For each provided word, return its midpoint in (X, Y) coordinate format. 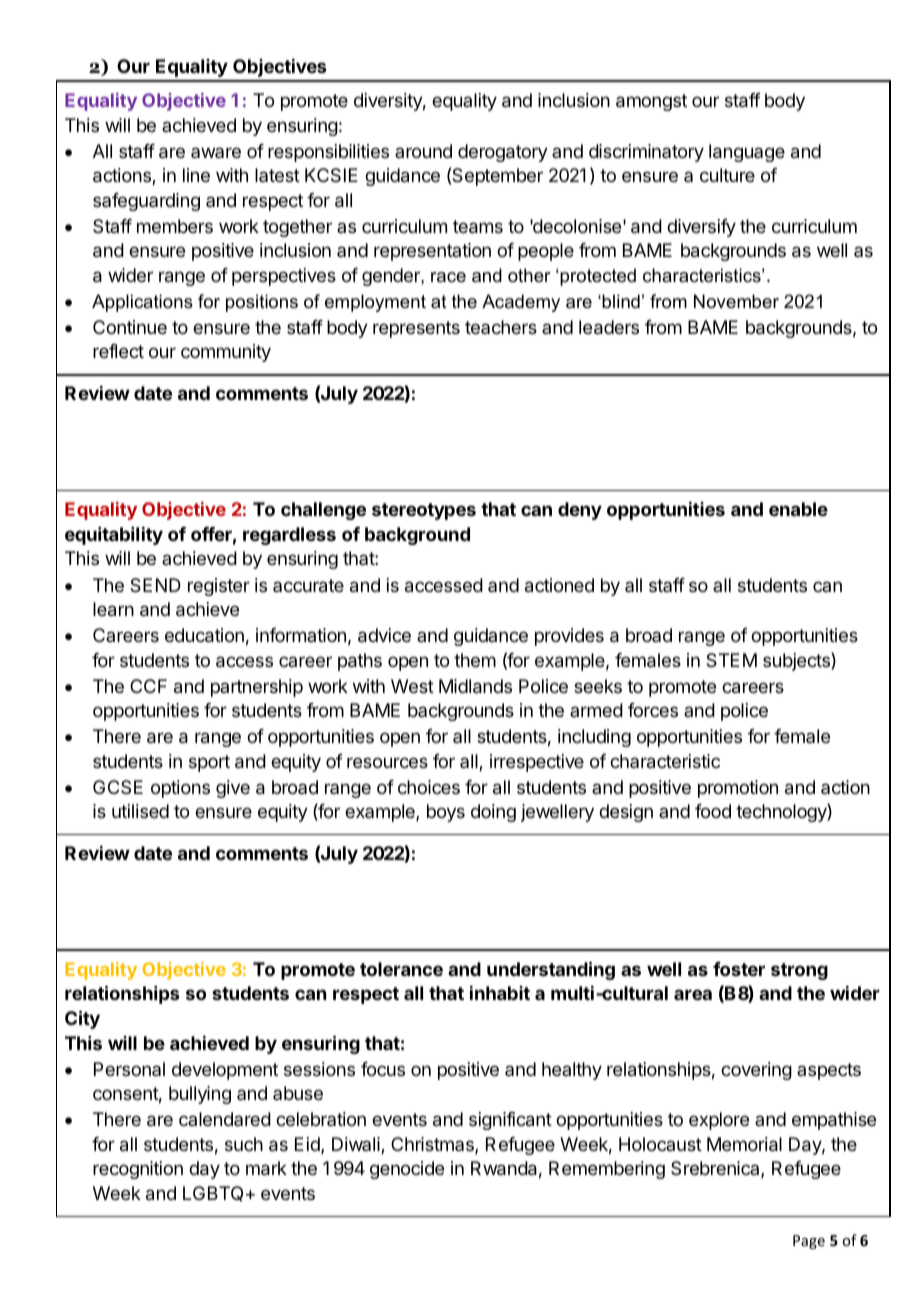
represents (416, 329)
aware (216, 152)
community (226, 353)
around (423, 151)
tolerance (401, 969)
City (82, 1019)
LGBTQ (213, 1194)
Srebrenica (716, 1169)
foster (739, 969)
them (475, 660)
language (747, 153)
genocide (407, 1170)
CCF (148, 686)
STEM (731, 660)
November (736, 301)
